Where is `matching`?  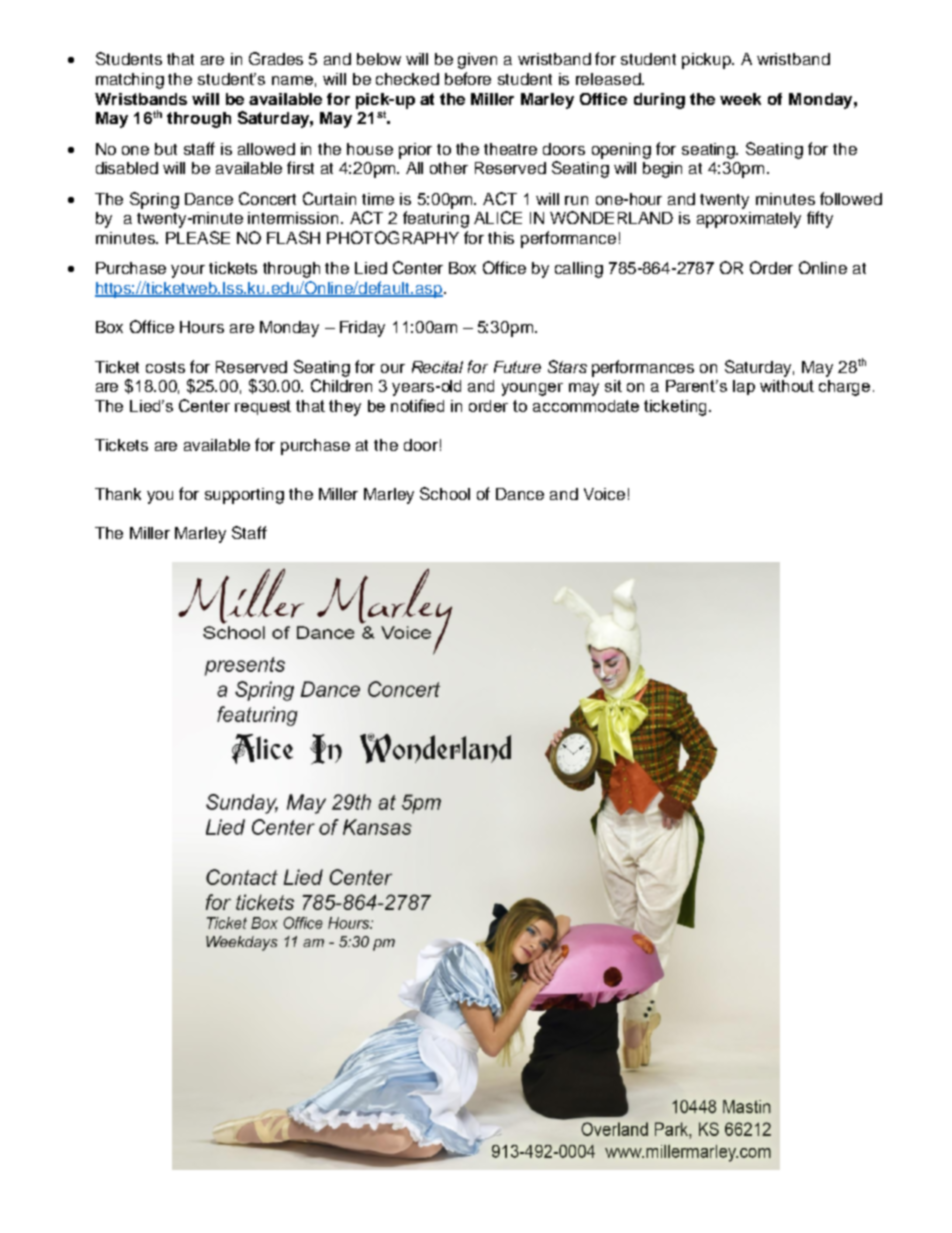 matching is located at coordinates (130, 81).
